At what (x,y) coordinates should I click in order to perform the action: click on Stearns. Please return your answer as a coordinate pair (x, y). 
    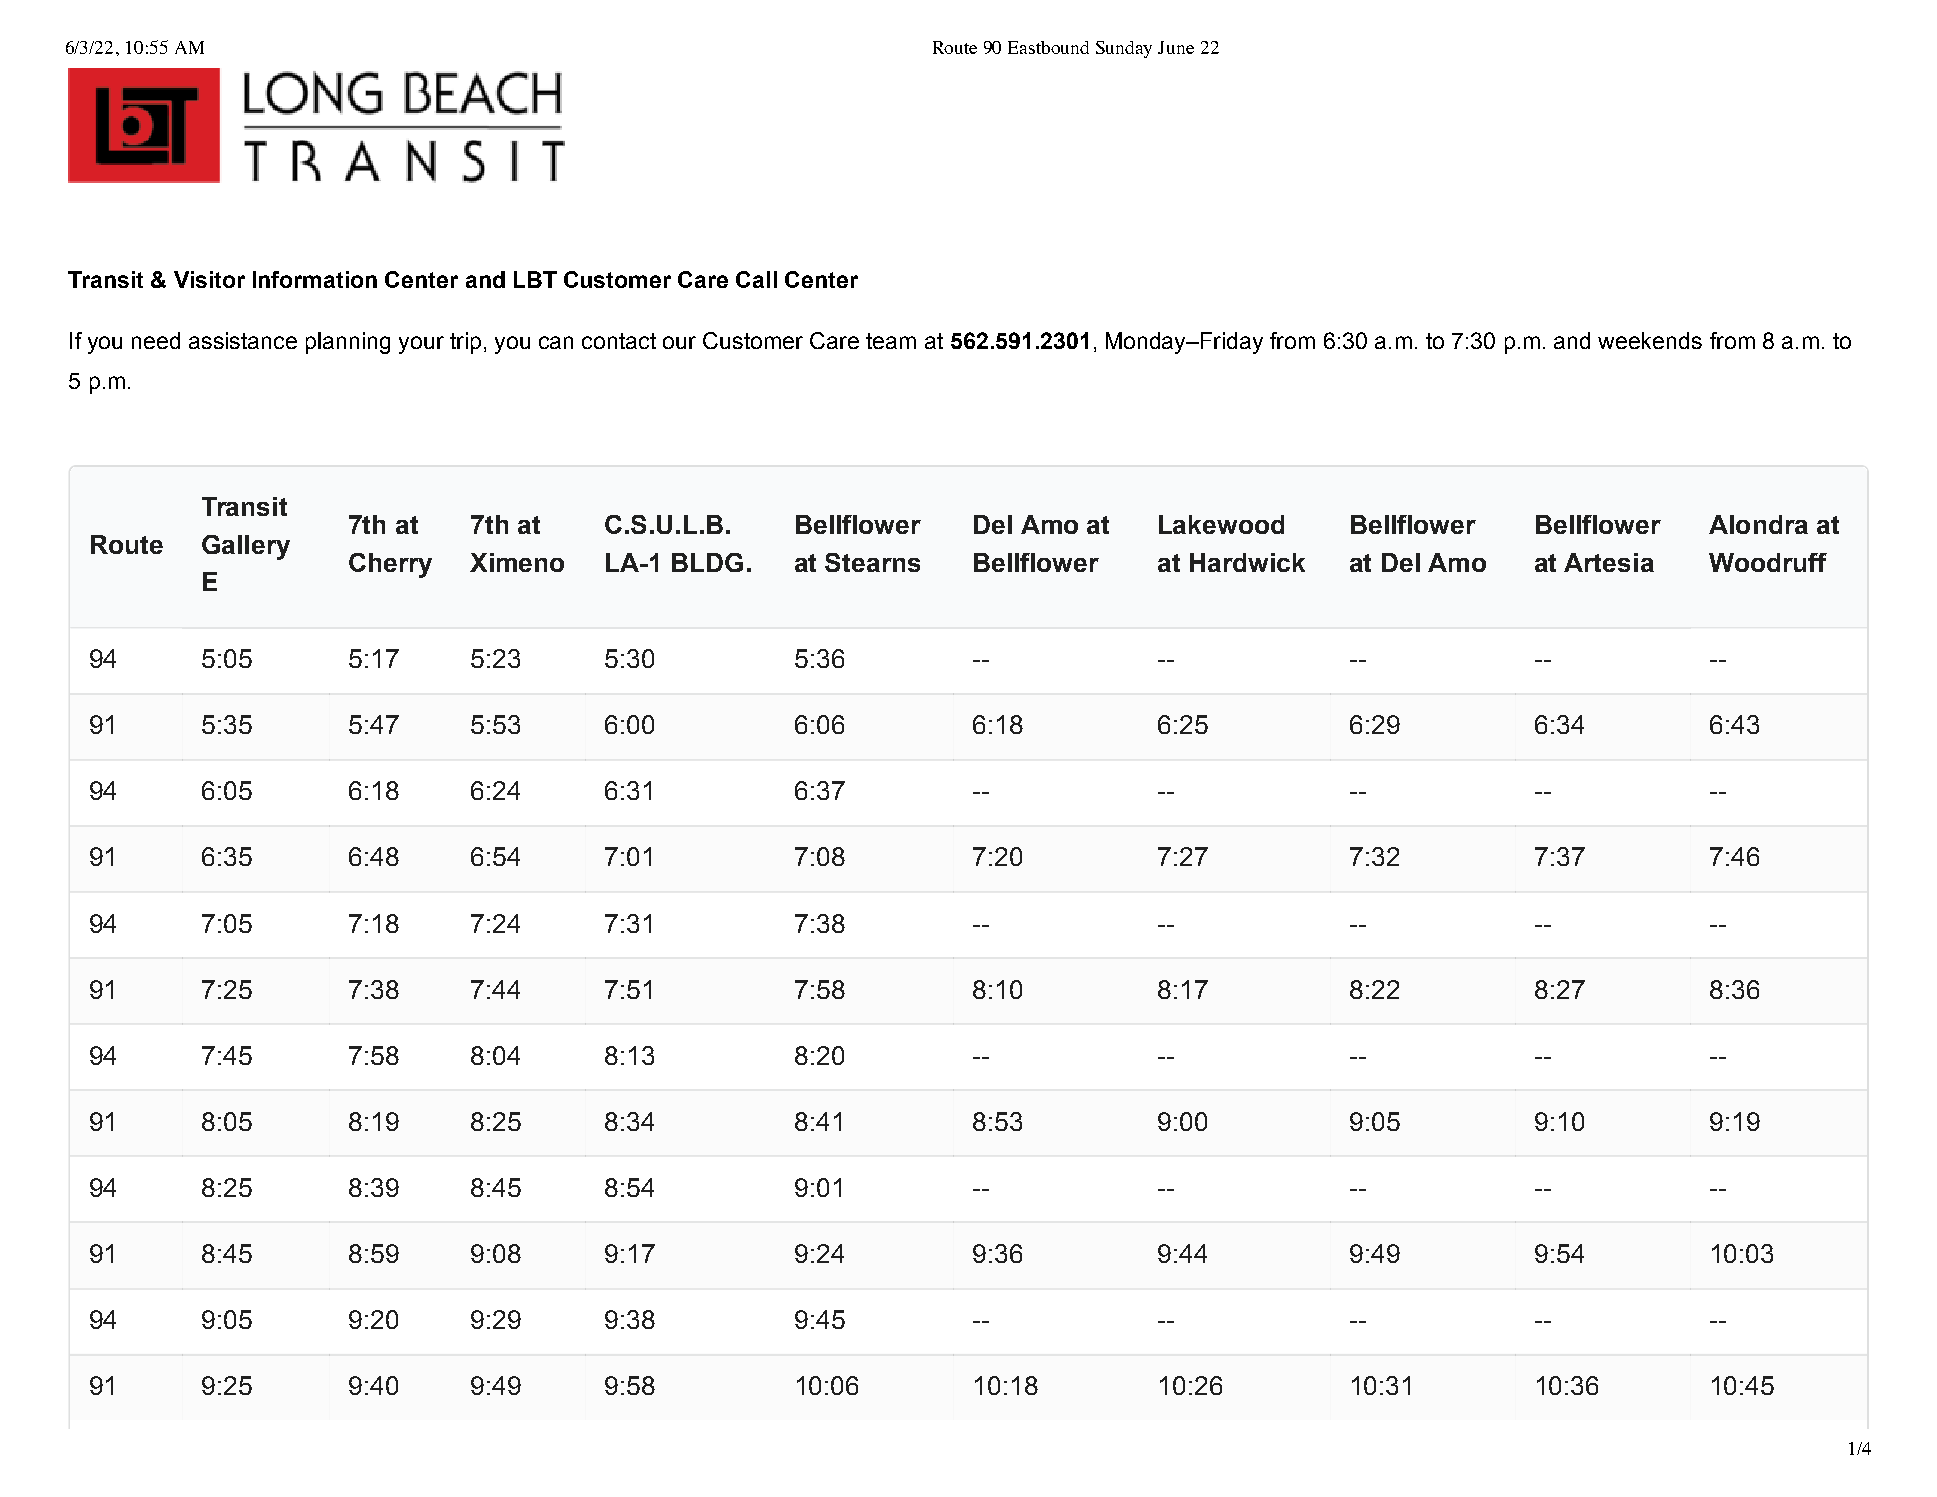
    Looking at the image, I should click on (872, 562).
